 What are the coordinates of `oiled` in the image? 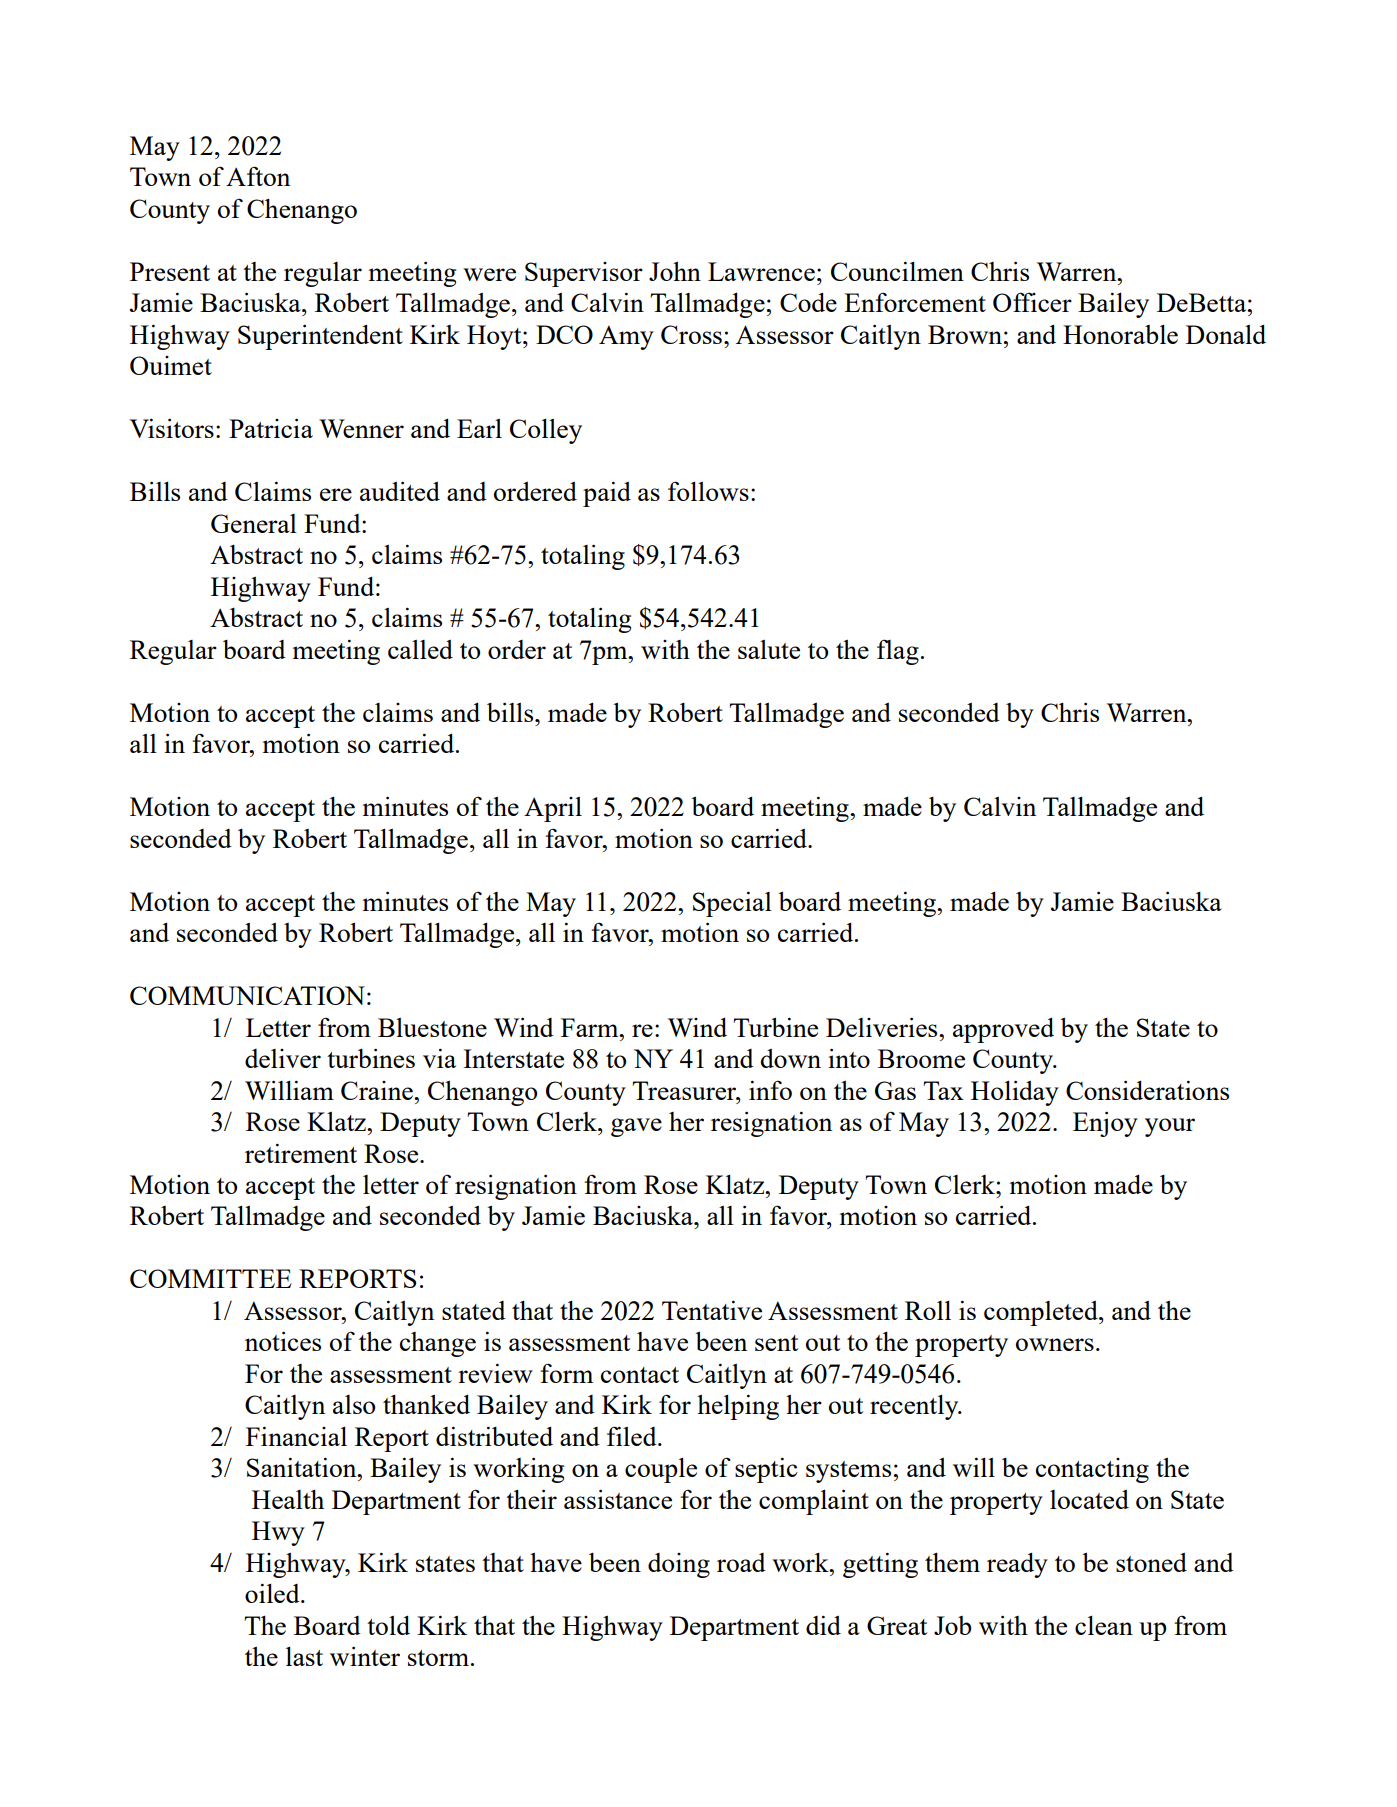 It's located at (273, 1593).
